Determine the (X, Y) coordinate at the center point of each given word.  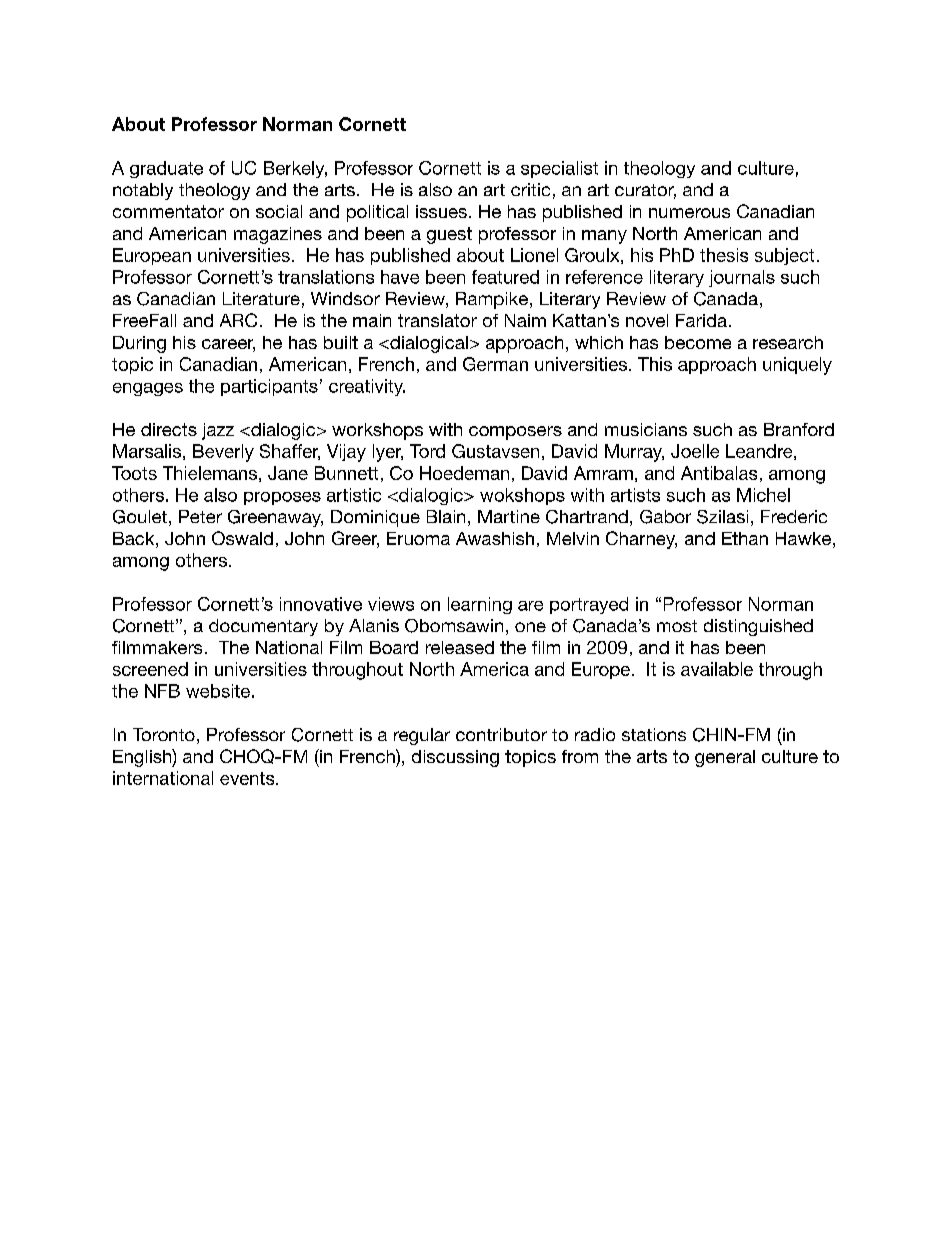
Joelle (695, 451)
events (248, 778)
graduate (166, 169)
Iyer (388, 453)
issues (441, 211)
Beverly (223, 453)
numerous (689, 213)
